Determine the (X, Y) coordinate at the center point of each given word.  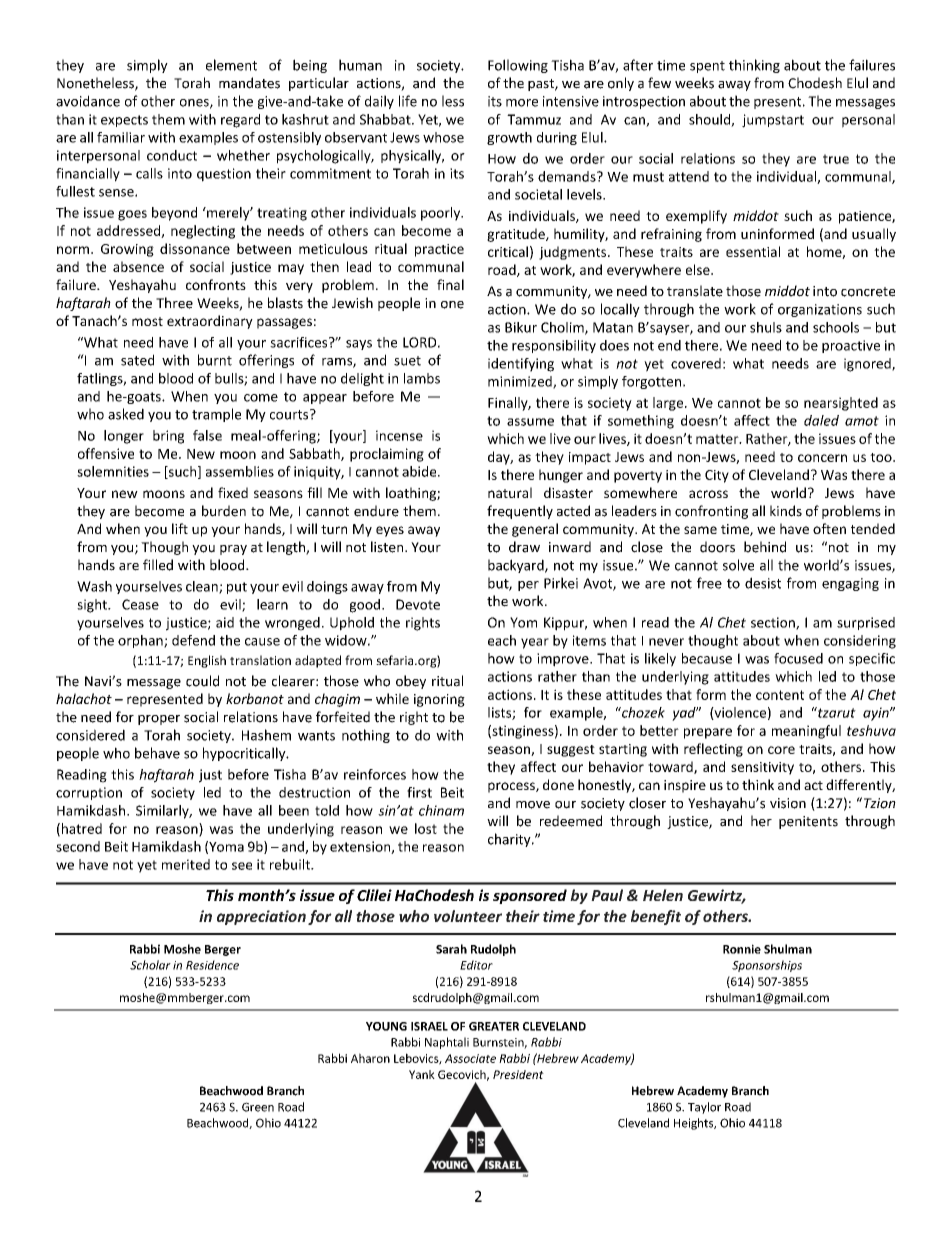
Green (258, 1107)
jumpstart (773, 121)
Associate (470, 1058)
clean (203, 587)
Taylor (704, 1108)
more (522, 103)
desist (763, 583)
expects (124, 121)
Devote (418, 604)
